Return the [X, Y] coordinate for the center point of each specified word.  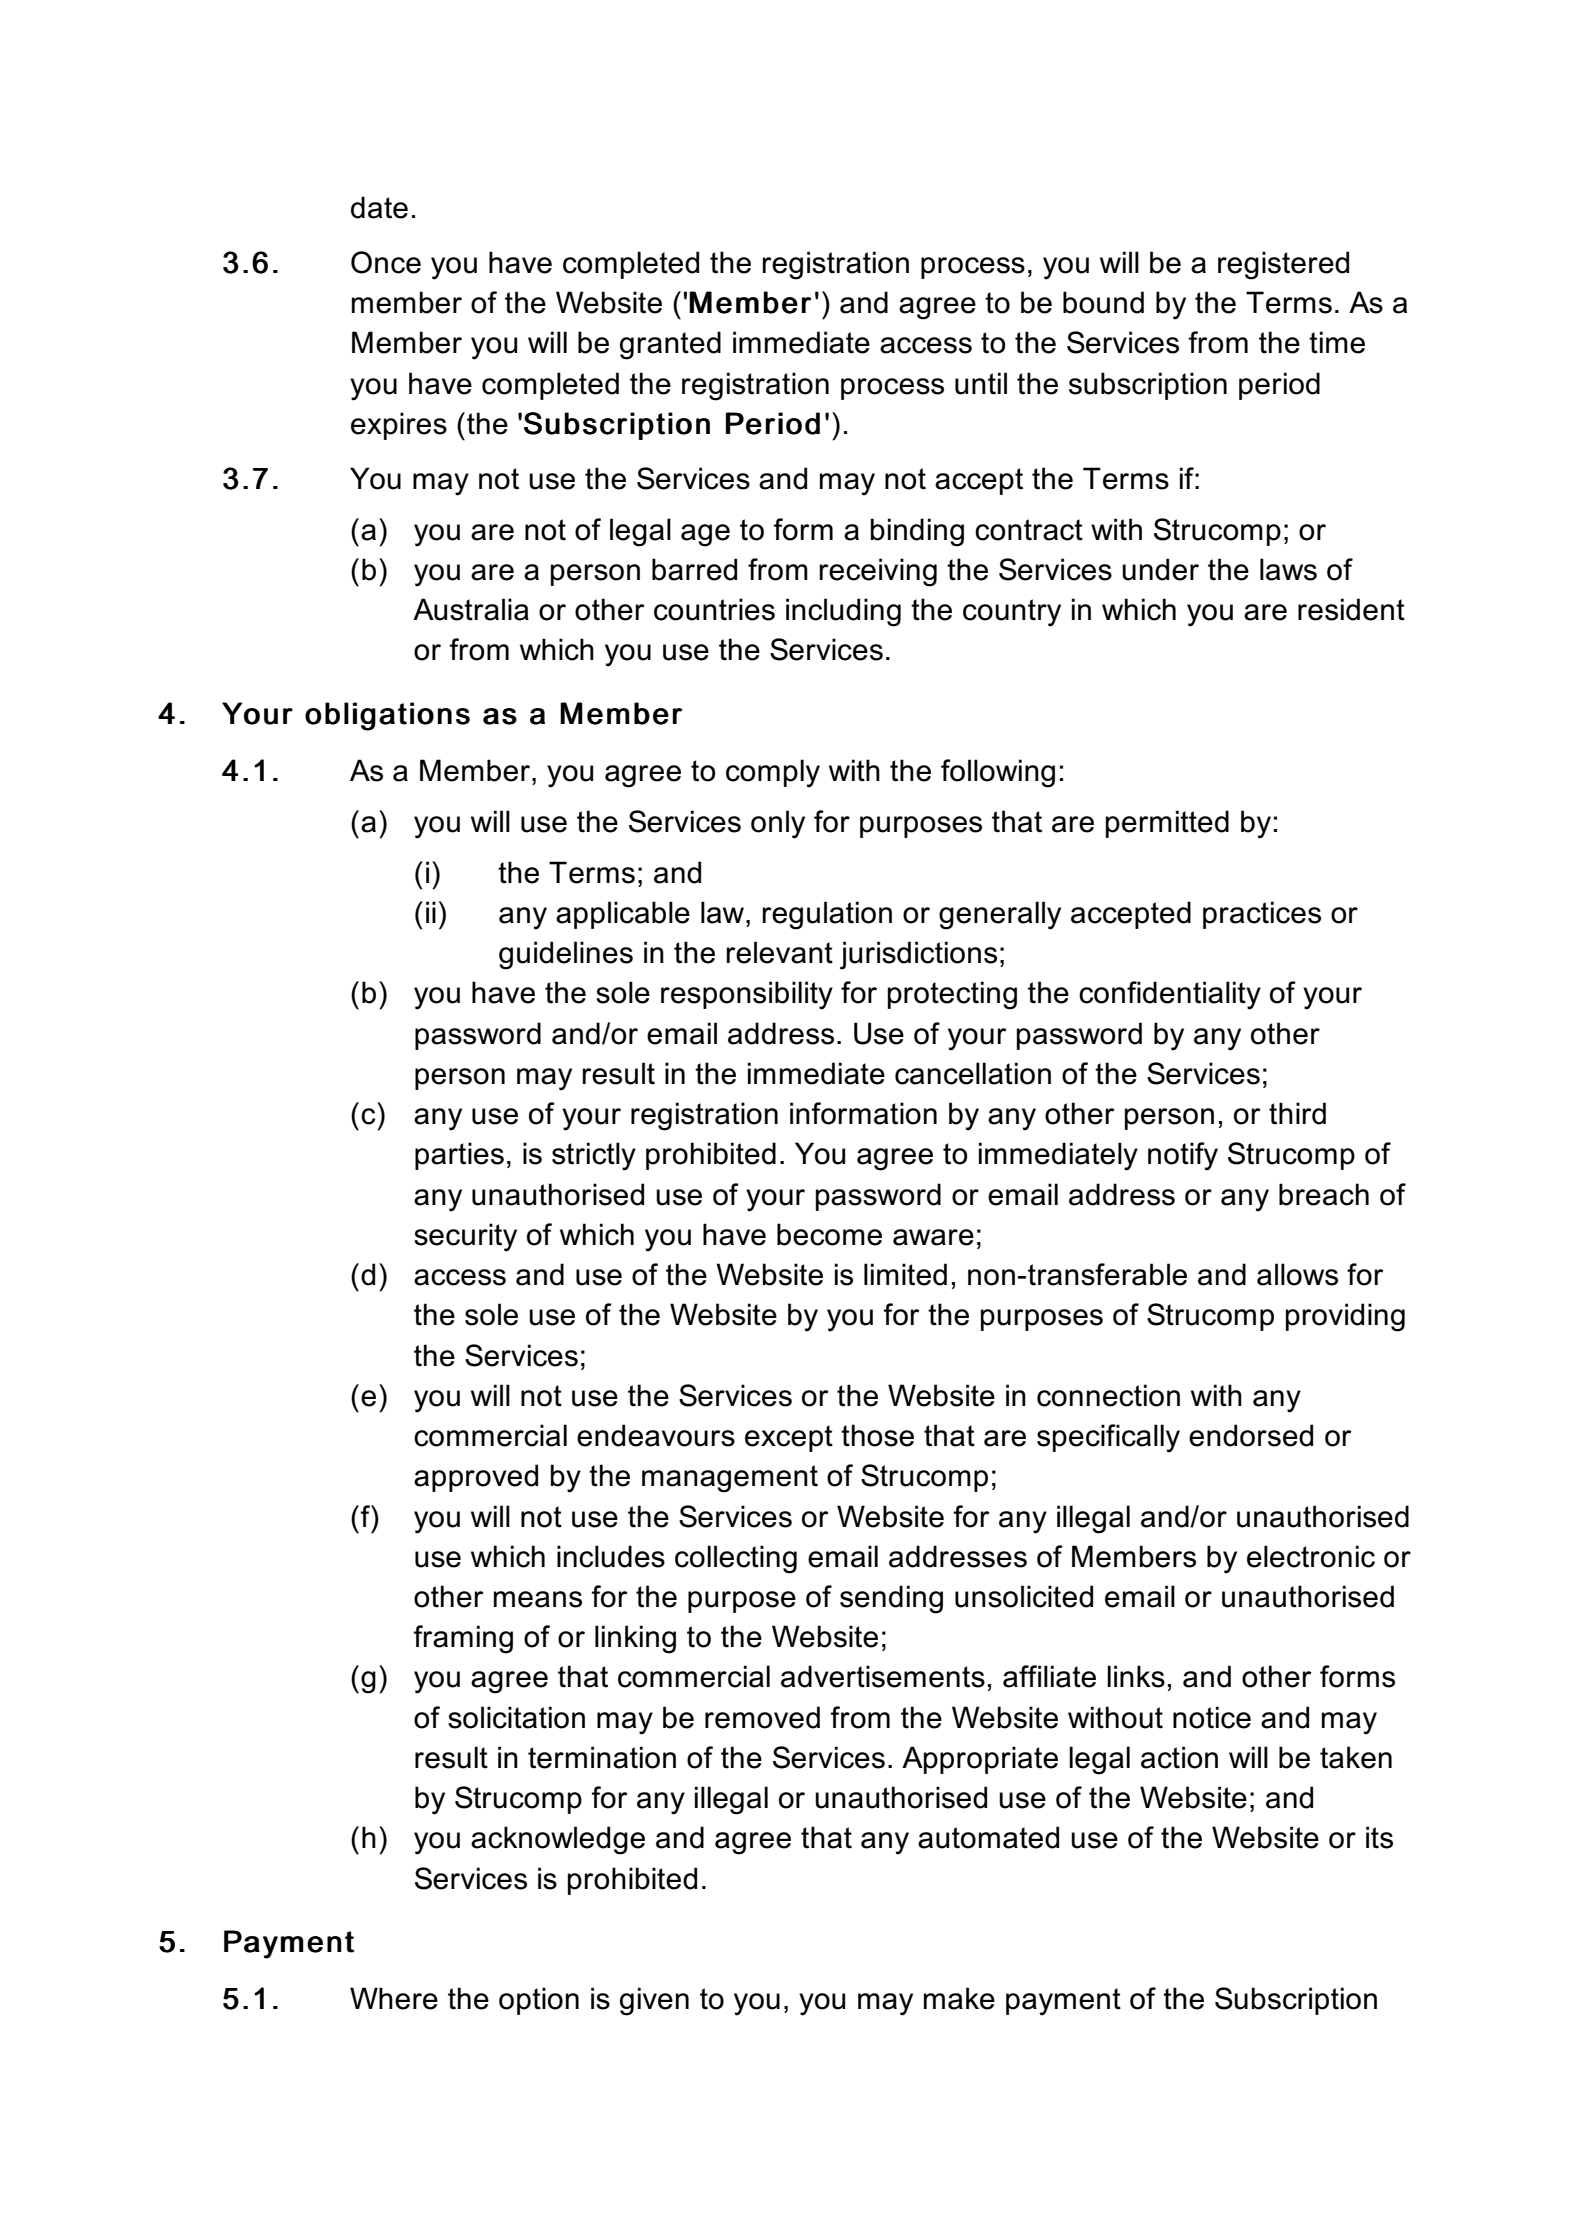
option [539, 2001]
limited [905, 1274]
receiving [878, 572]
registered [1283, 265]
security [465, 1237]
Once [386, 262]
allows [1297, 1274]
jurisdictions [918, 955]
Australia [471, 609]
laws [1288, 569]
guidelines [566, 955]
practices [1262, 915]
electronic [1311, 1556]
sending [891, 1599]
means [538, 1599]
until [981, 383]
